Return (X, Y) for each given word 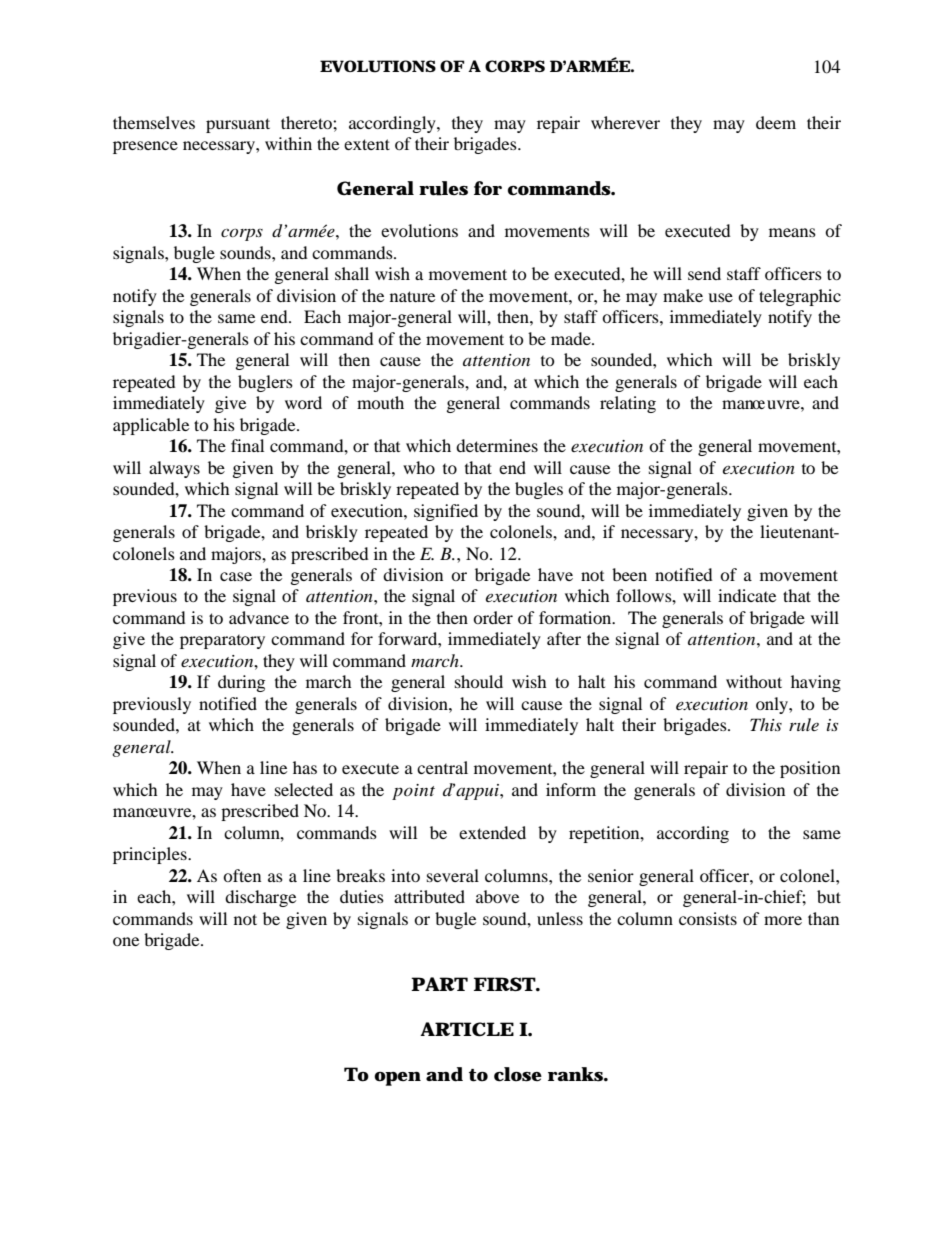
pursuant (238, 125)
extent (367, 144)
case (236, 576)
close (518, 1074)
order (493, 617)
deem (776, 122)
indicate (747, 595)
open (397, 1079)
